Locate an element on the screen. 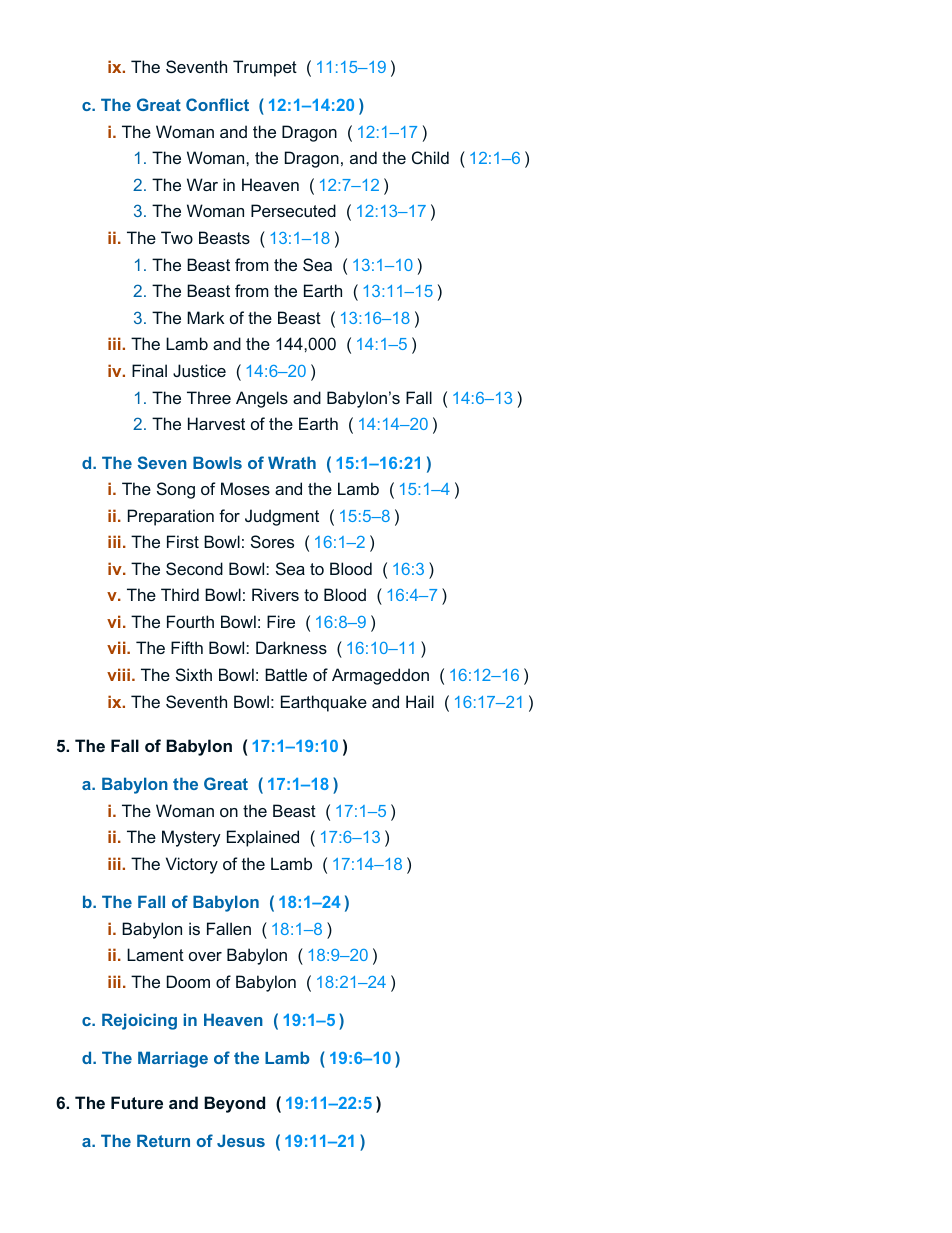 The width and height of the screenshot is (952, 1233). Armageddon is located at coordinates (380, 676).
